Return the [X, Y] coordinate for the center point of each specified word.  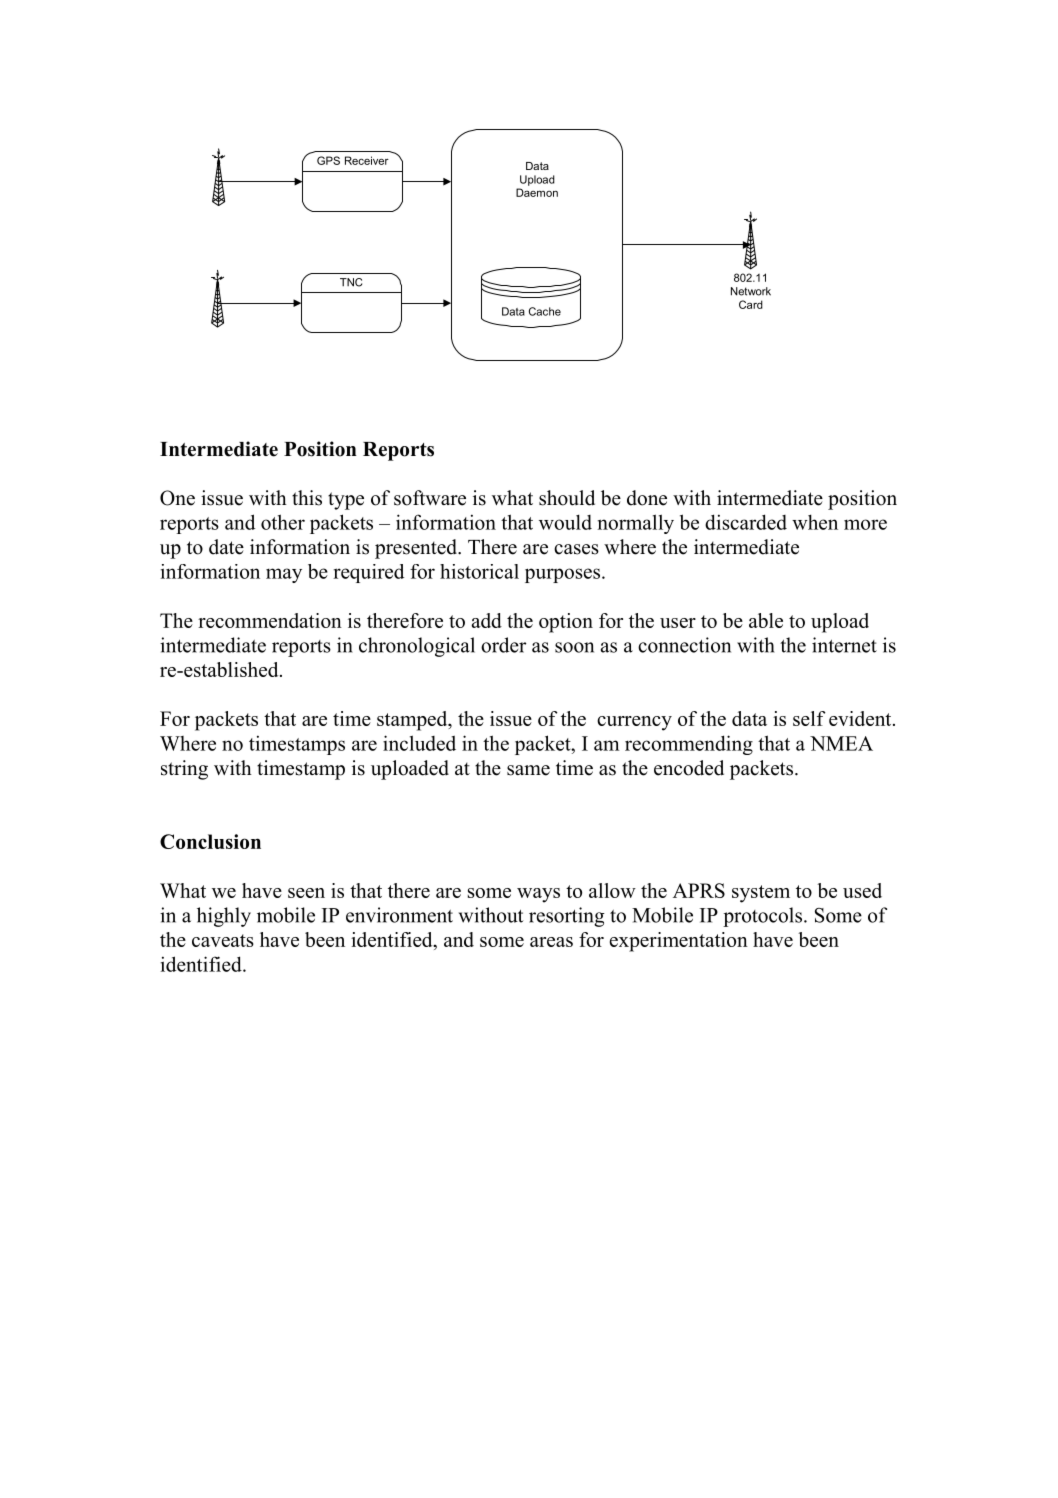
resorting [567, 917]
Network [751, 291]
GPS [328, 160]
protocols [764, 917]
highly [224, 917]
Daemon [537, 192]
